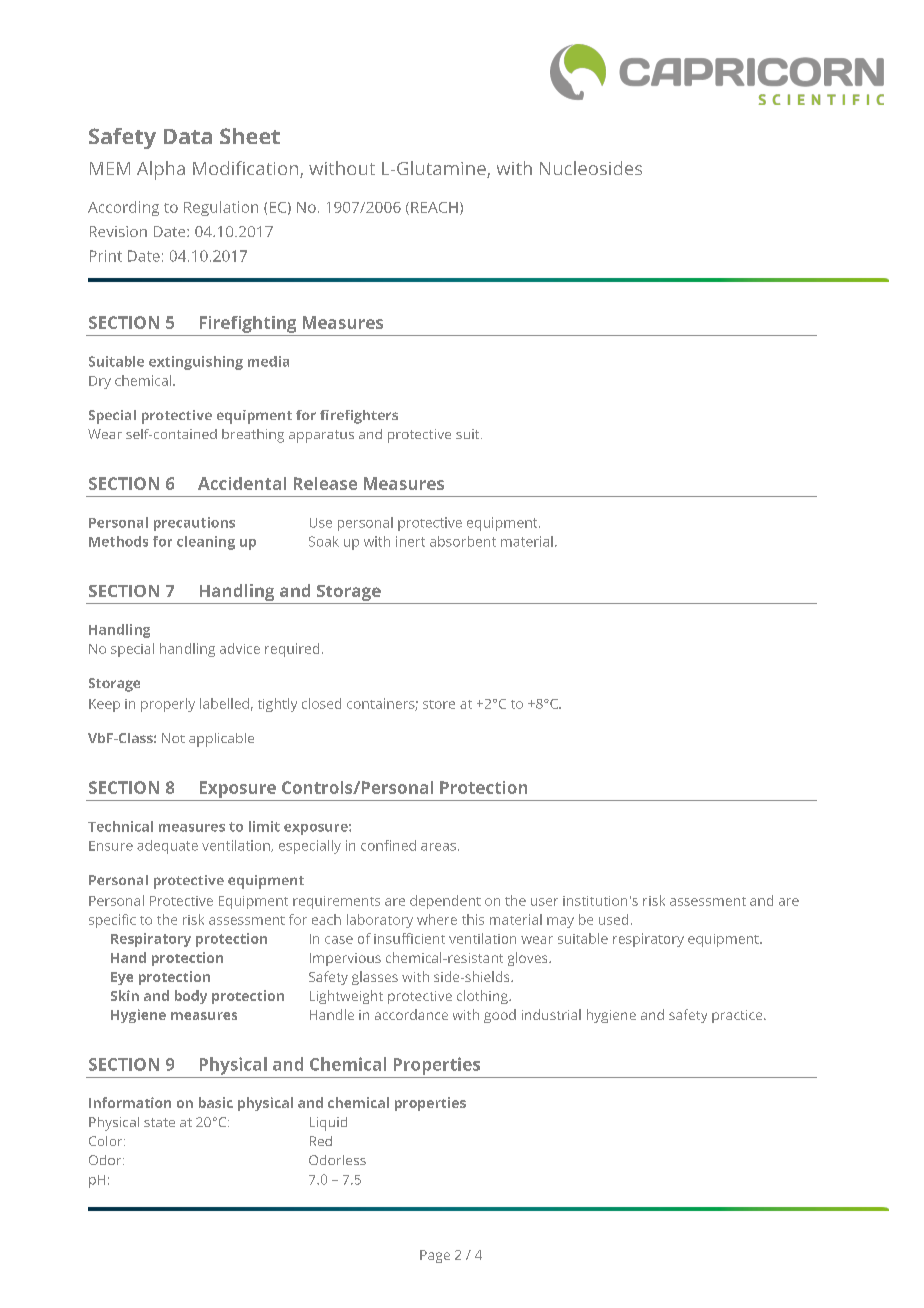 Image resolution: width=924 pixels, height=1308 pixels. What do you see at coordinates (168, 705) in the image?
I see `properly` at bounding box center [168, 705].
